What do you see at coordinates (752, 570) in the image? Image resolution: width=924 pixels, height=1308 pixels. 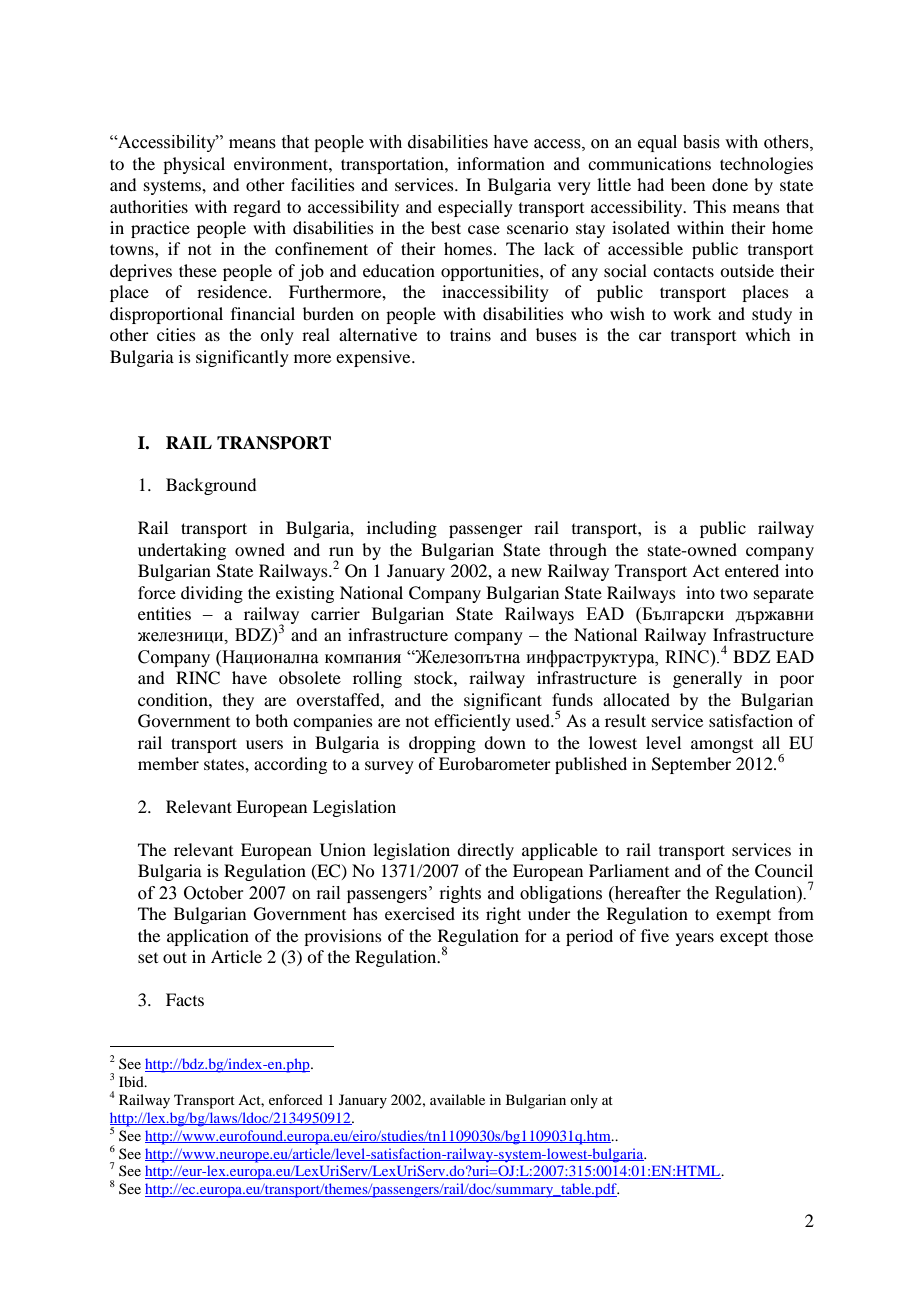 I see `entered` at bounding box center [752, 570].
